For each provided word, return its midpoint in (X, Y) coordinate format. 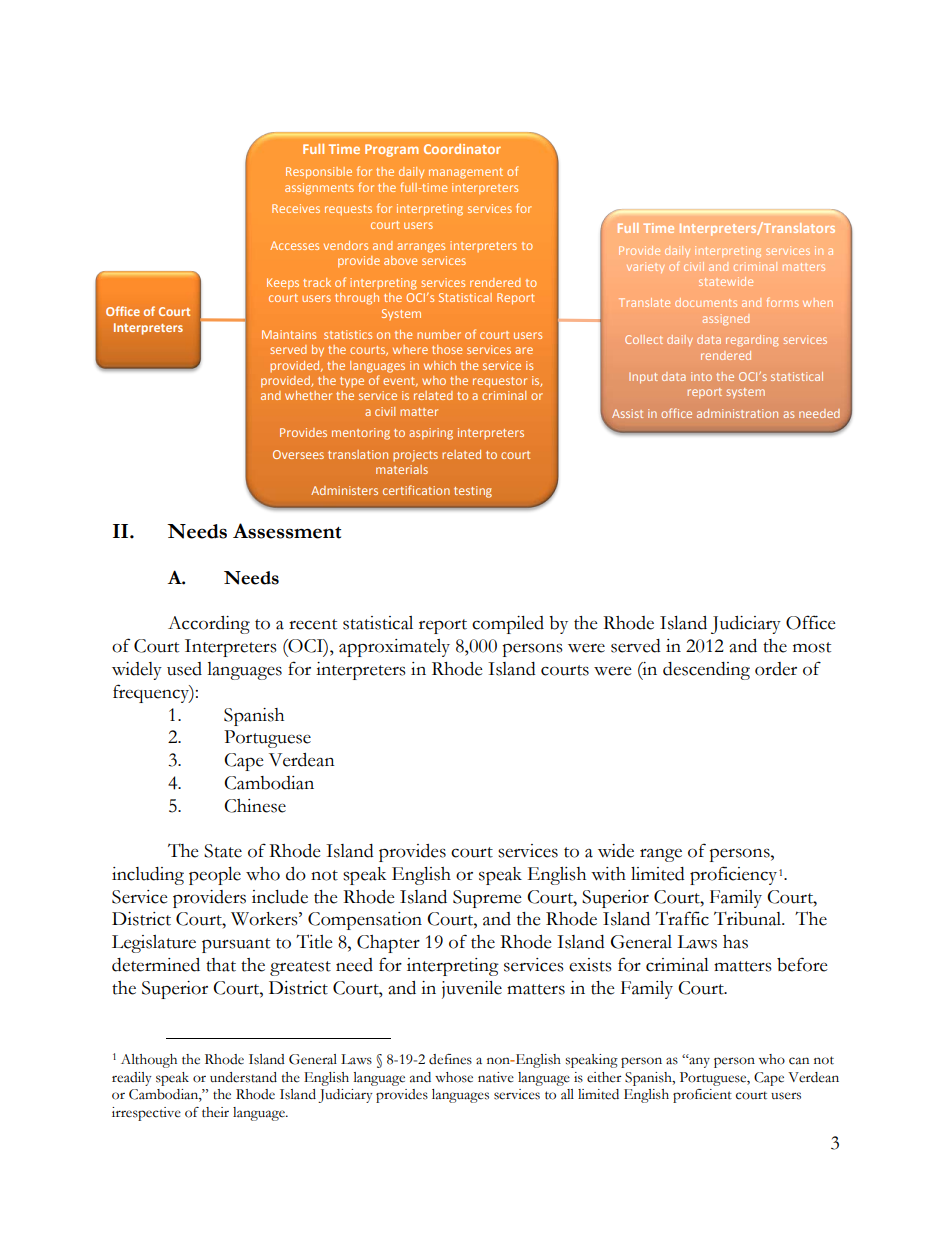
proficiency (735, 875)
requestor (500, 382)
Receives (296, 208)
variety (645, 267)
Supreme (487, 899)
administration (737, 413)
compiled (508, 625)
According (209, 625)
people (215, 876)
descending (706, 671)
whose (454, 1077)
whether (308, 395)
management (466, 173)
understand (243, 1077)
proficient (702, 1096)
